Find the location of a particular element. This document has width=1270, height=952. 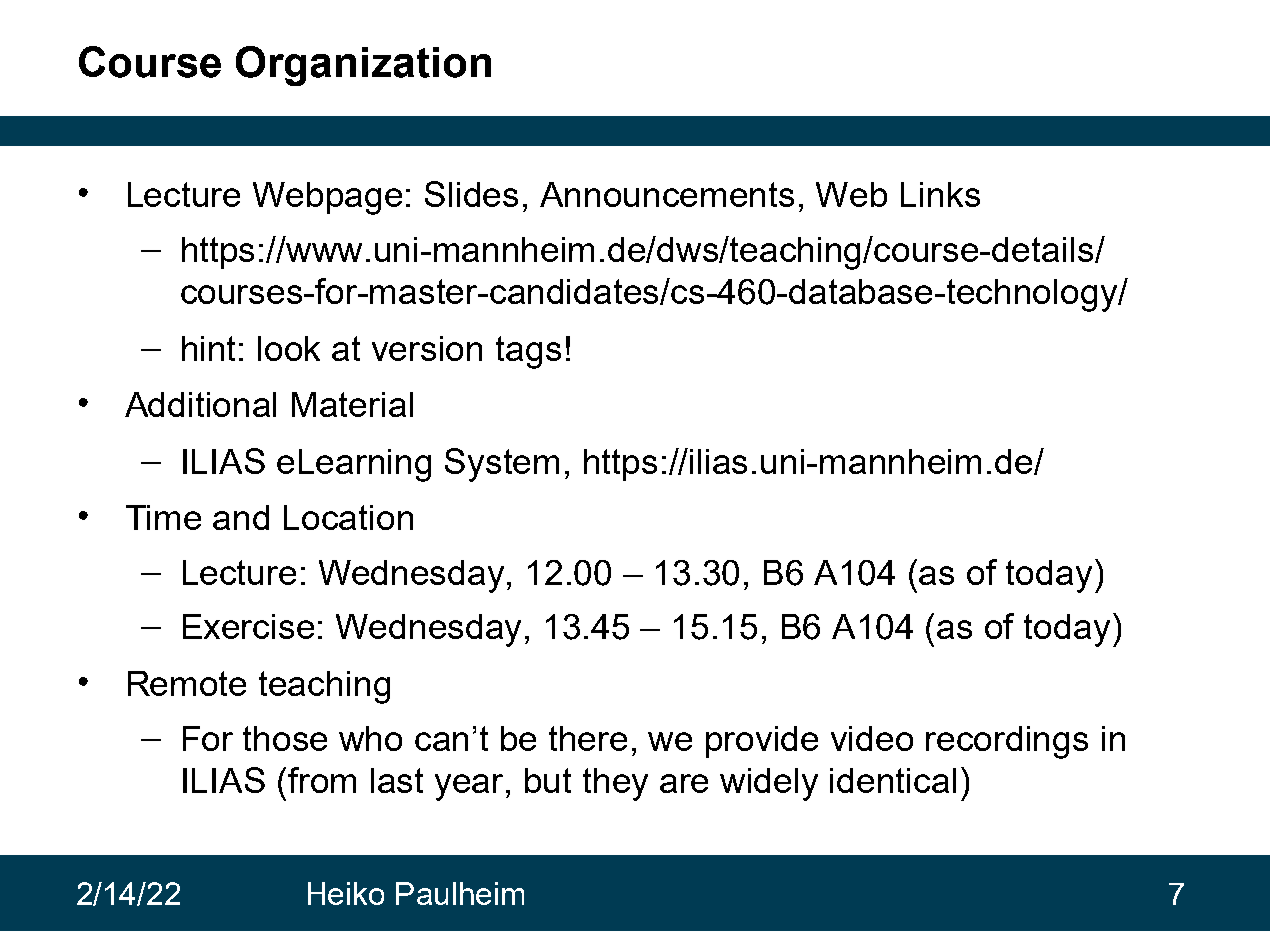

Organization is located at coordinates (363, 66).
